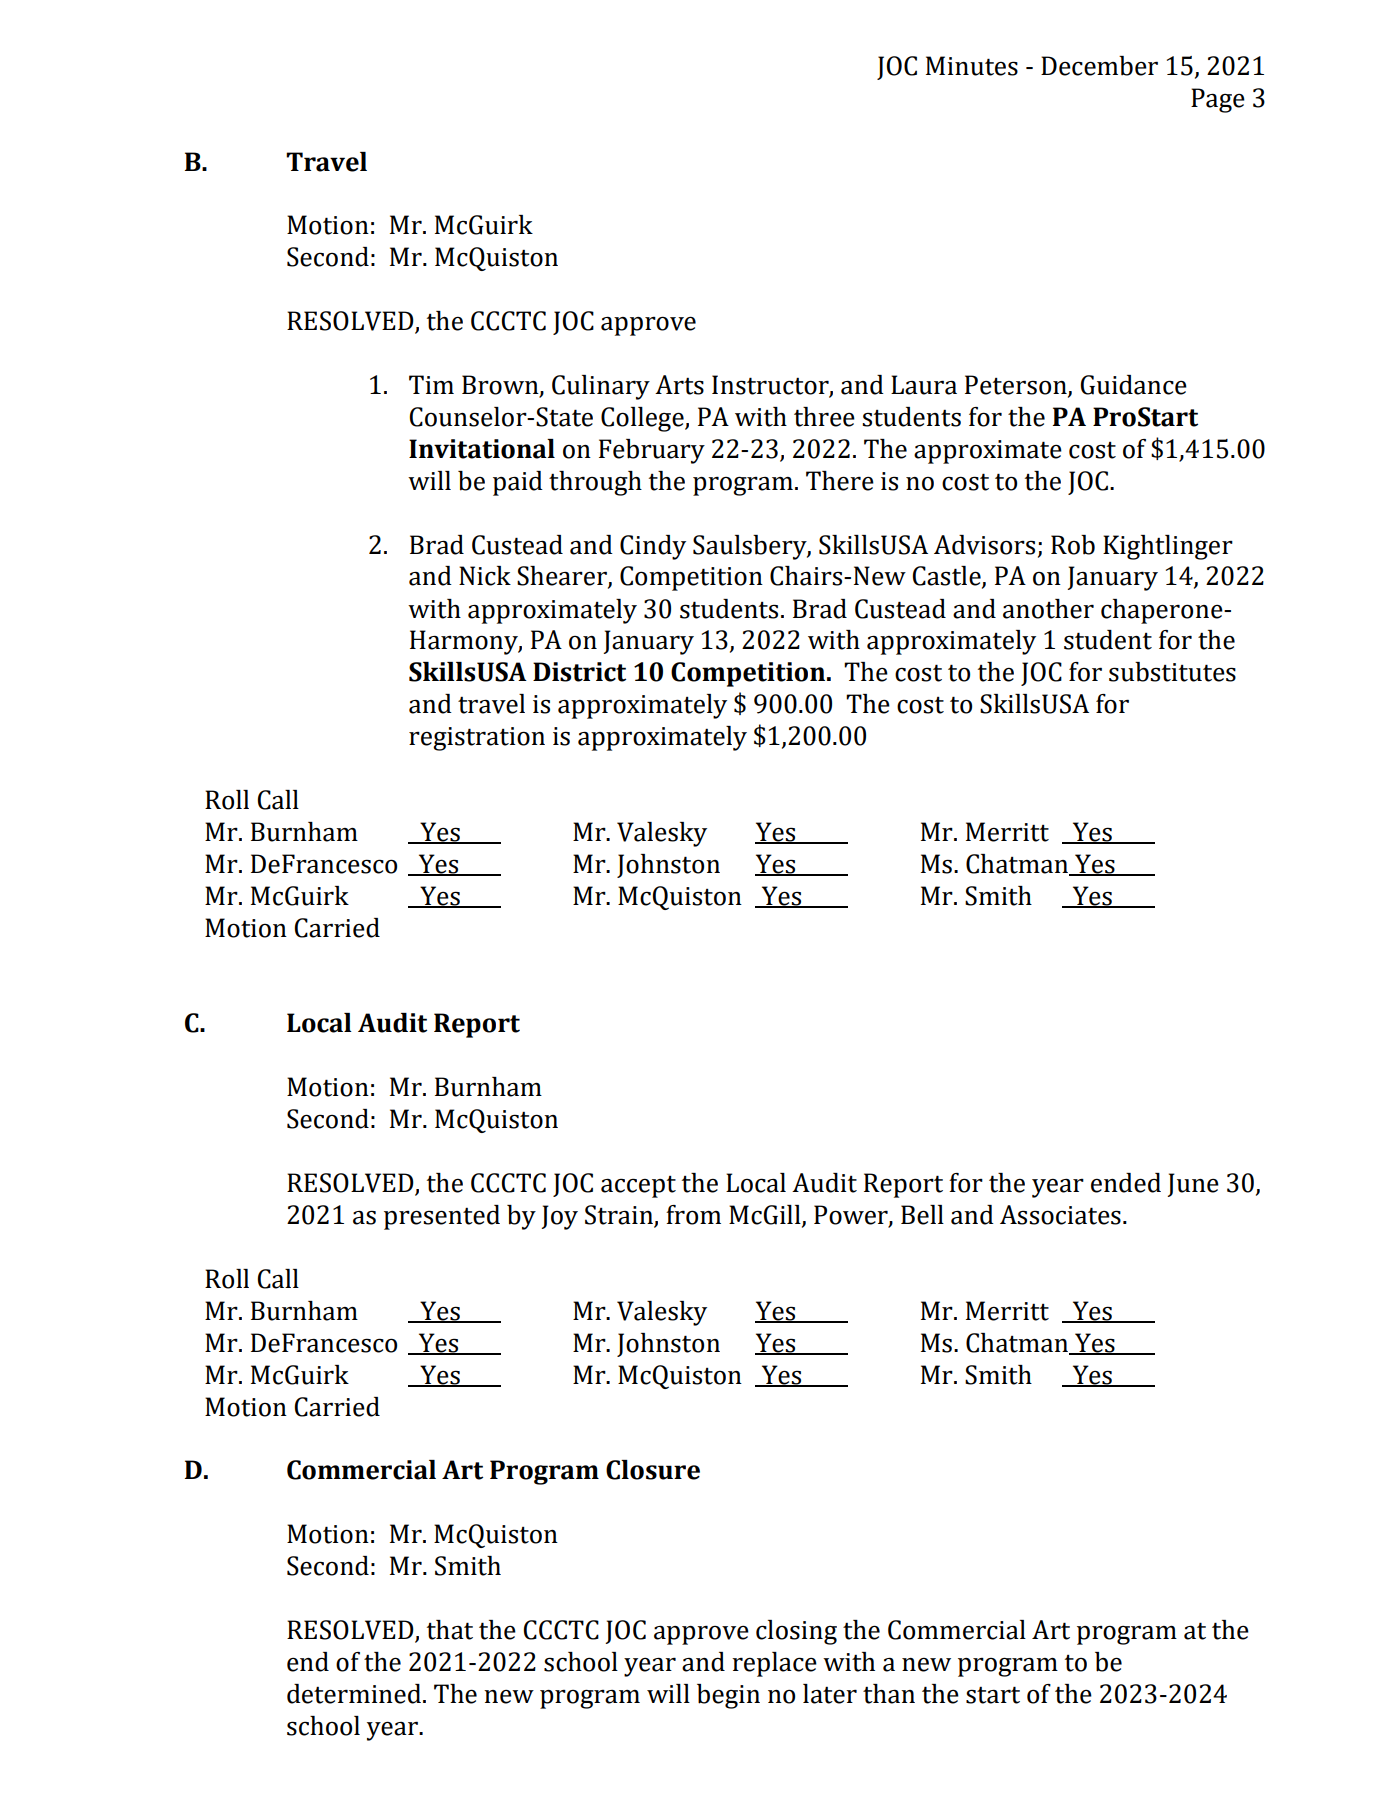  What do you see at coordinates (442, 1217) in the screenshot?
I see `presented` at bounding box center [442, 1217].
